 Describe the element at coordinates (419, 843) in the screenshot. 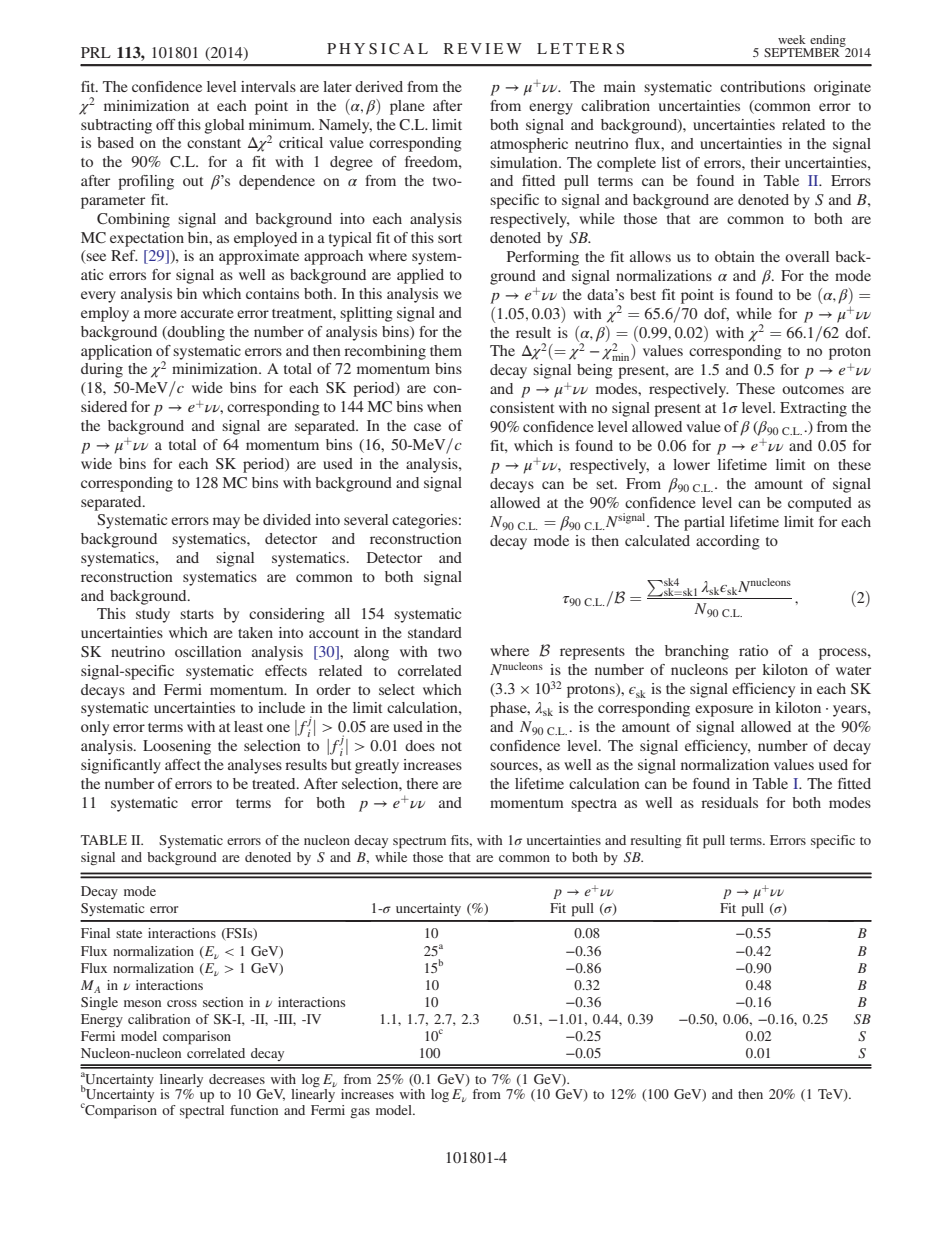

I see `spectrum` at that location.
